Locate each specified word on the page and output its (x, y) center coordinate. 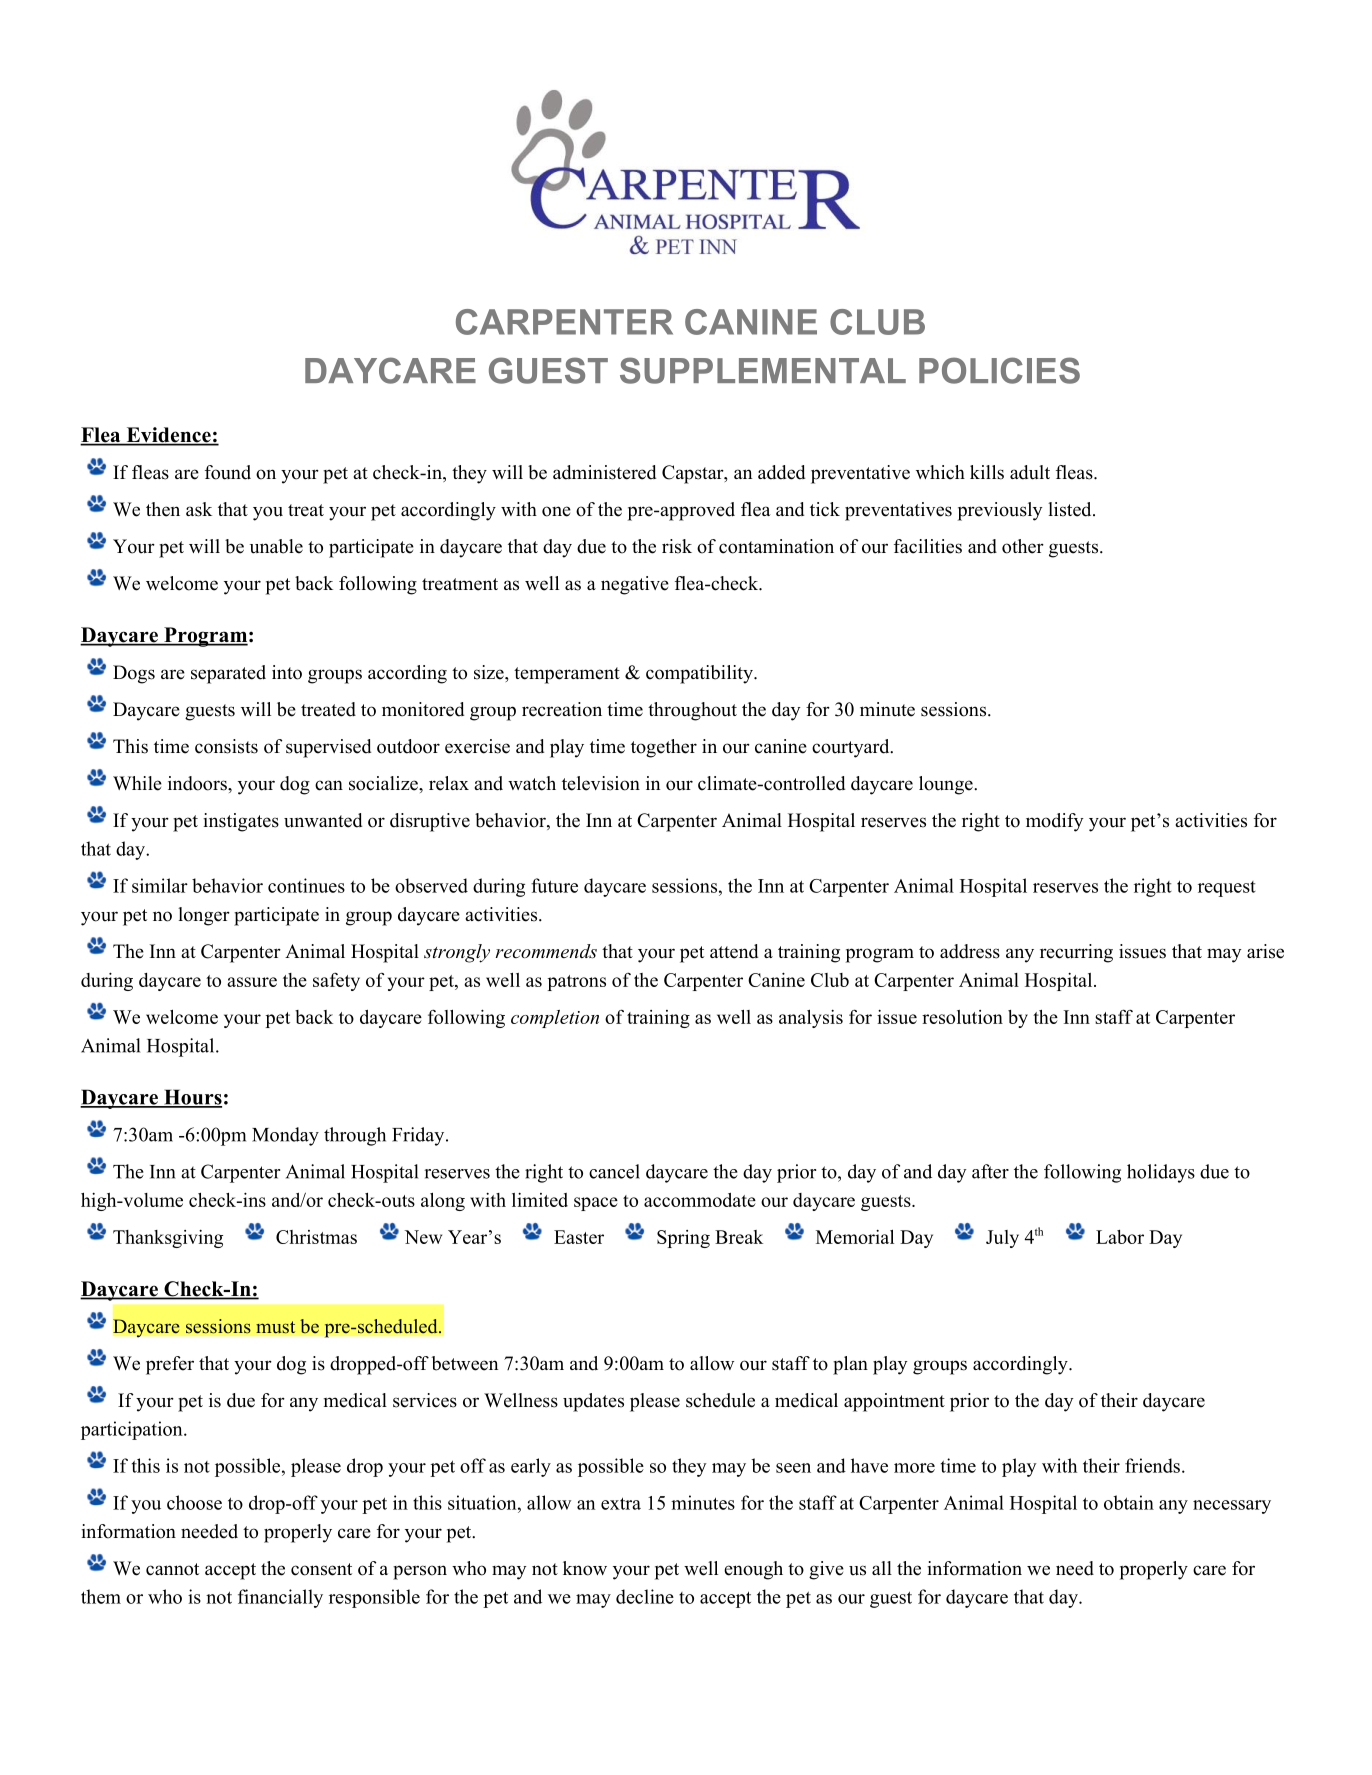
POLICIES (999, 370)
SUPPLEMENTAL (763, 370)
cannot (172, 1569)
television (601, 783)
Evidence (168, 436)
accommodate (700, 1200)
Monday (285, 1136)
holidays (1161, 1173)
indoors (198, 783)
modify (1055, 822)
